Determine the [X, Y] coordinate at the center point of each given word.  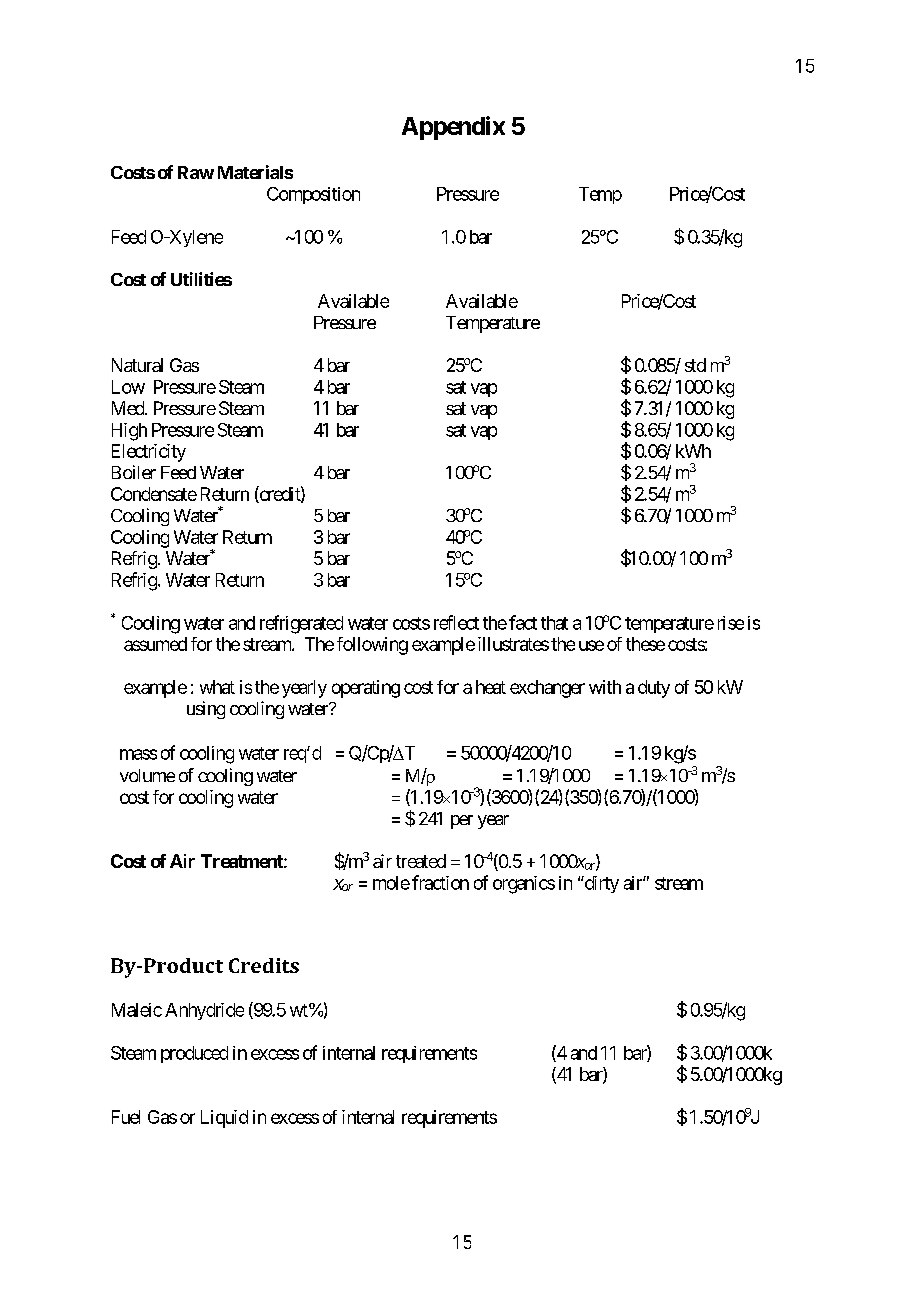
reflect [456, 622]
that [554, 623]
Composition [313, 195]
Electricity [149, 453]
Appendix [453, 128]
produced [194, 1054]
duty [654, 689]
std [695, 365]
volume [147, 775]
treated [421, 861]
